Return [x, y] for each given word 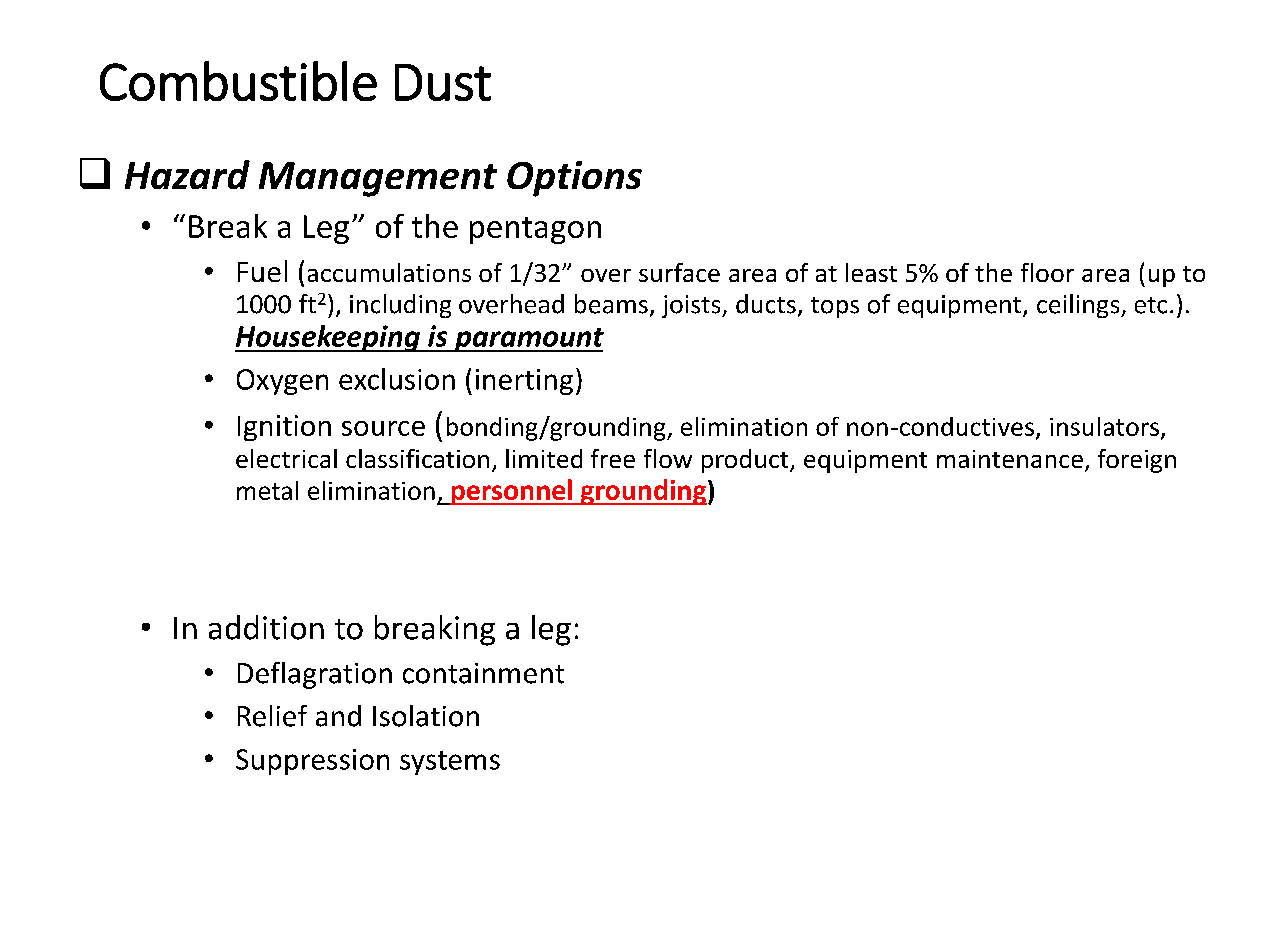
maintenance [1010, 459]
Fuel [262, 271]
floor [1047, 272]
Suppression [312, 762]
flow [668, 458]
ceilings [1079, 306]
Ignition [284, 428]
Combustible [238, 81]
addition [266, 627]
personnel [511, 492]
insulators [1104, 426]
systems [450, 763]
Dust [443, 82]
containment [483, 673]
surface [679, 272]
